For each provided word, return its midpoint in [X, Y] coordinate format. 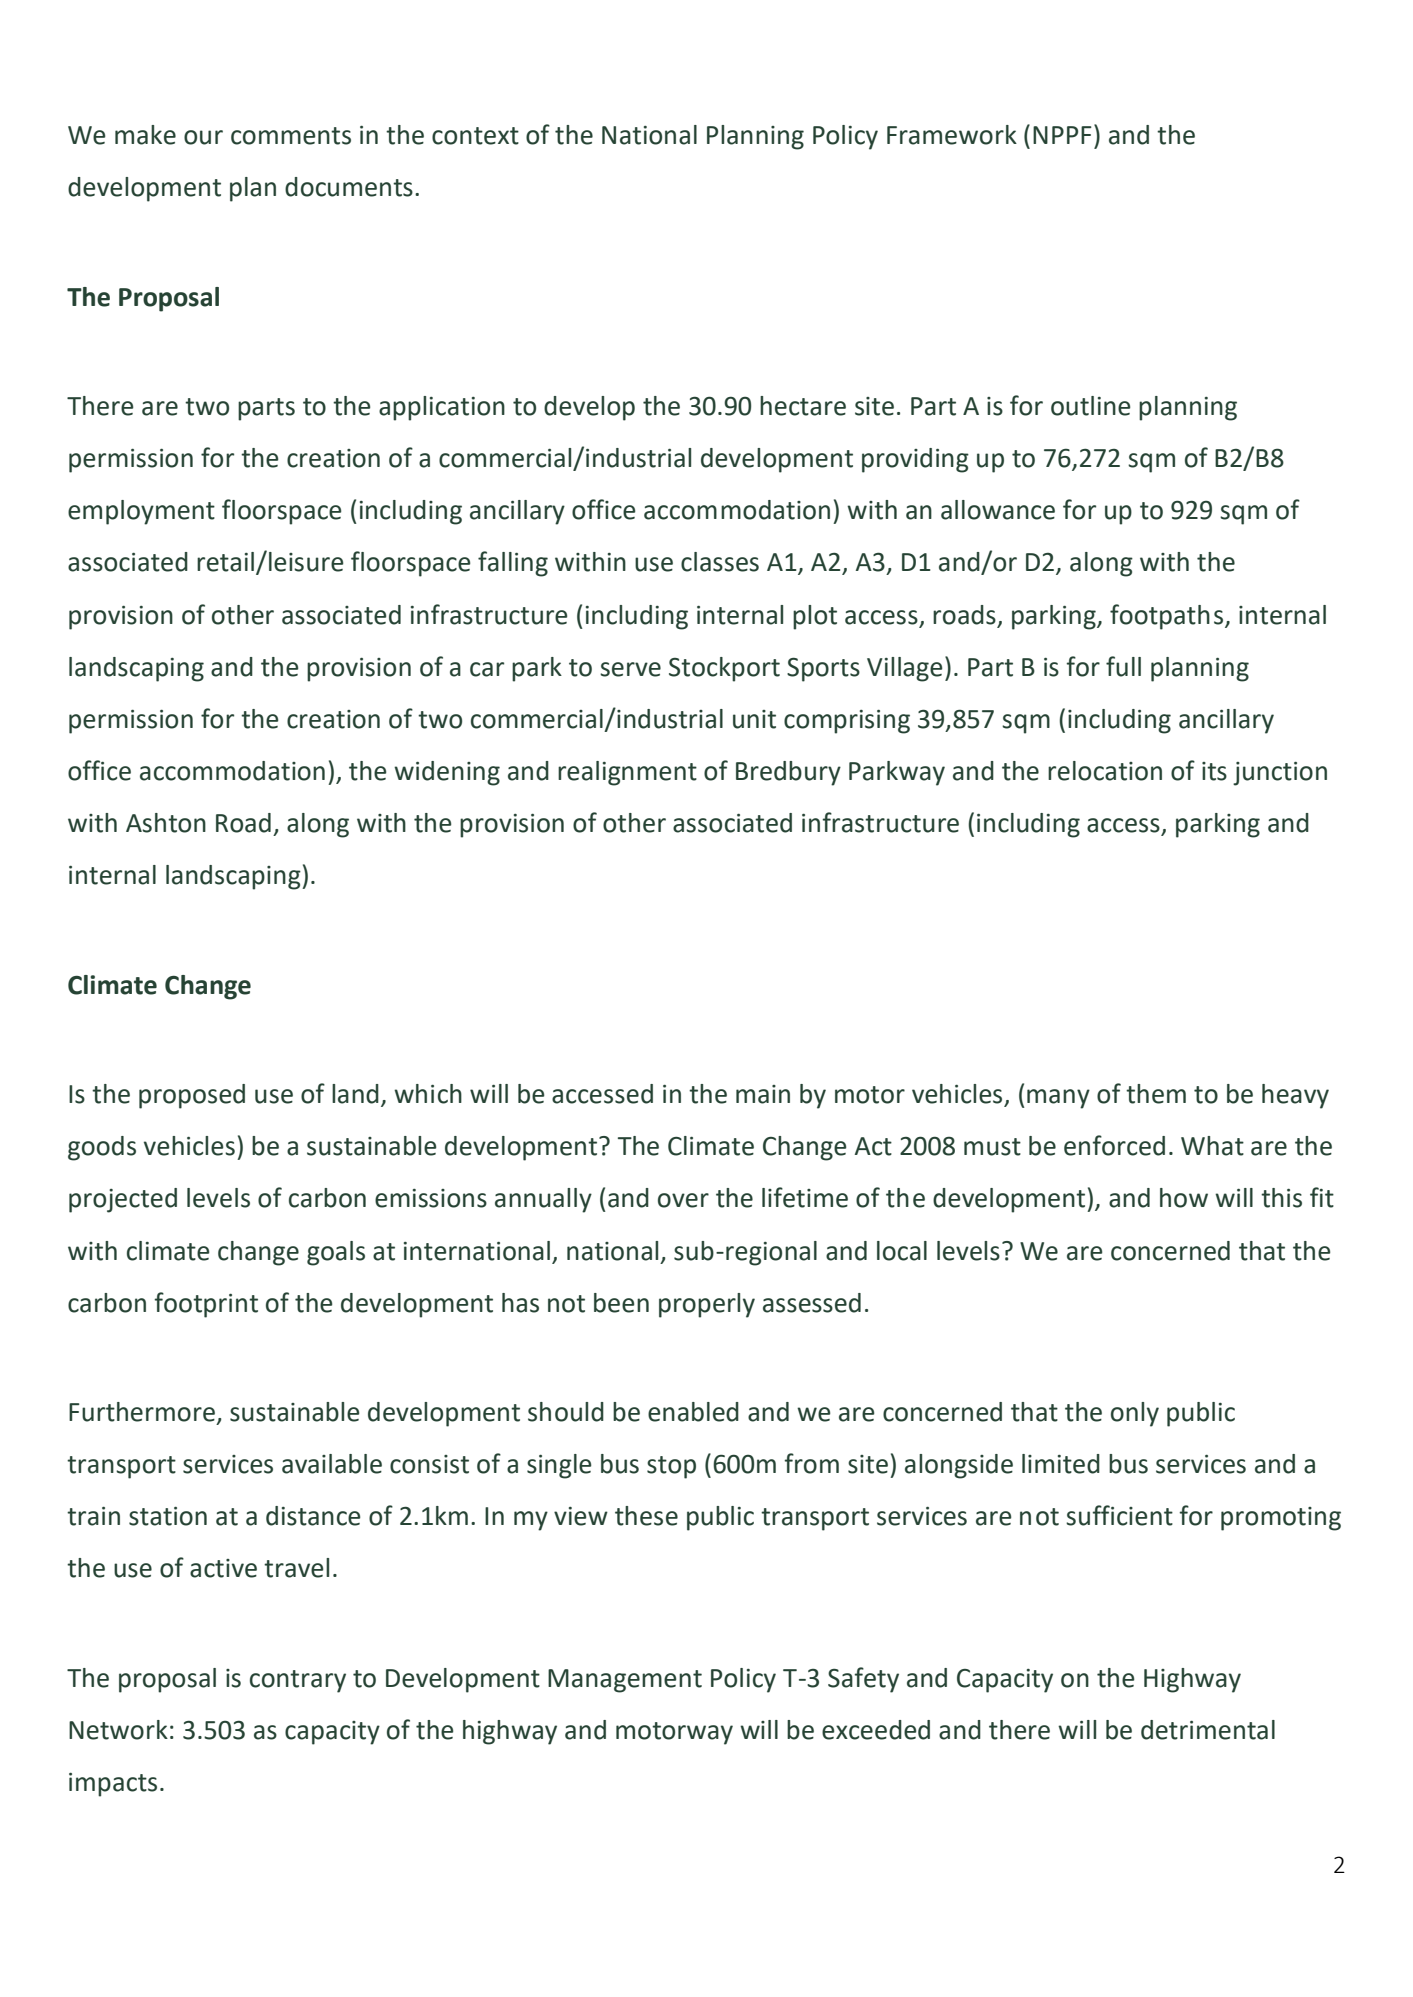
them [1156, 1094]
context [475, 136]
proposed [192, 1096]
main [763, 1094]
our [203, 137]
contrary [298, 1681]
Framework [952, 135]
